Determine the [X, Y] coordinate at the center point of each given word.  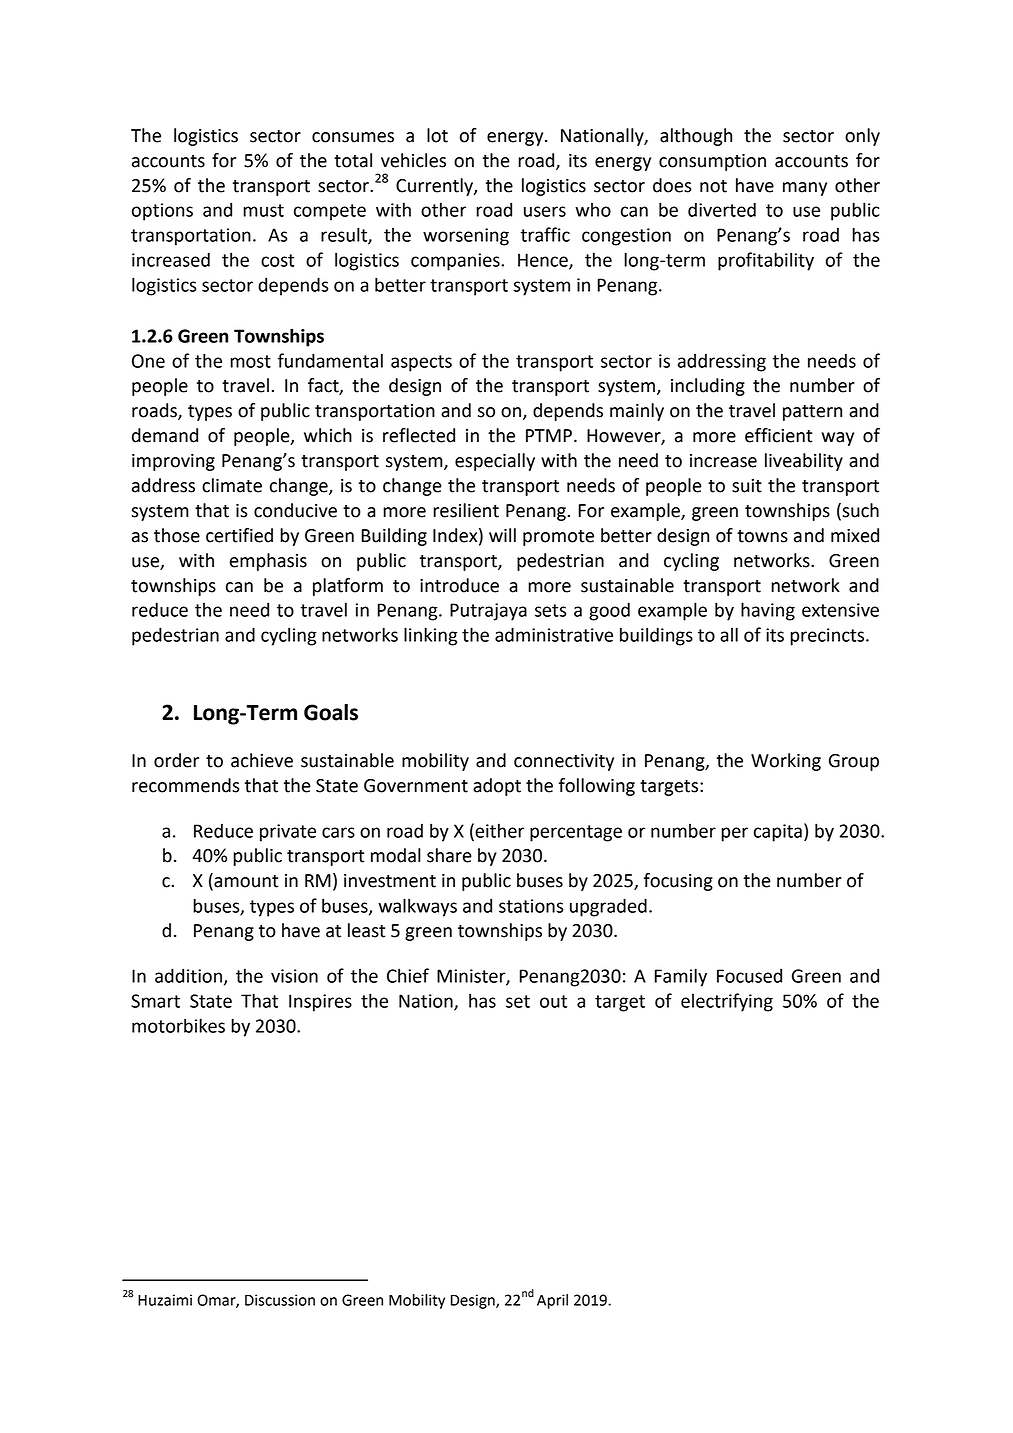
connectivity [564, 762]
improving [173, 462]
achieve [262, 760]
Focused [749, 975]
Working [786, 762]
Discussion [280, 1300]
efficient [779, 435]
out [553, 1001]
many [805, 189]
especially [495, 462]
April [552, 1301]
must [263, 210]
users [545, 211]
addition [188, 975]
